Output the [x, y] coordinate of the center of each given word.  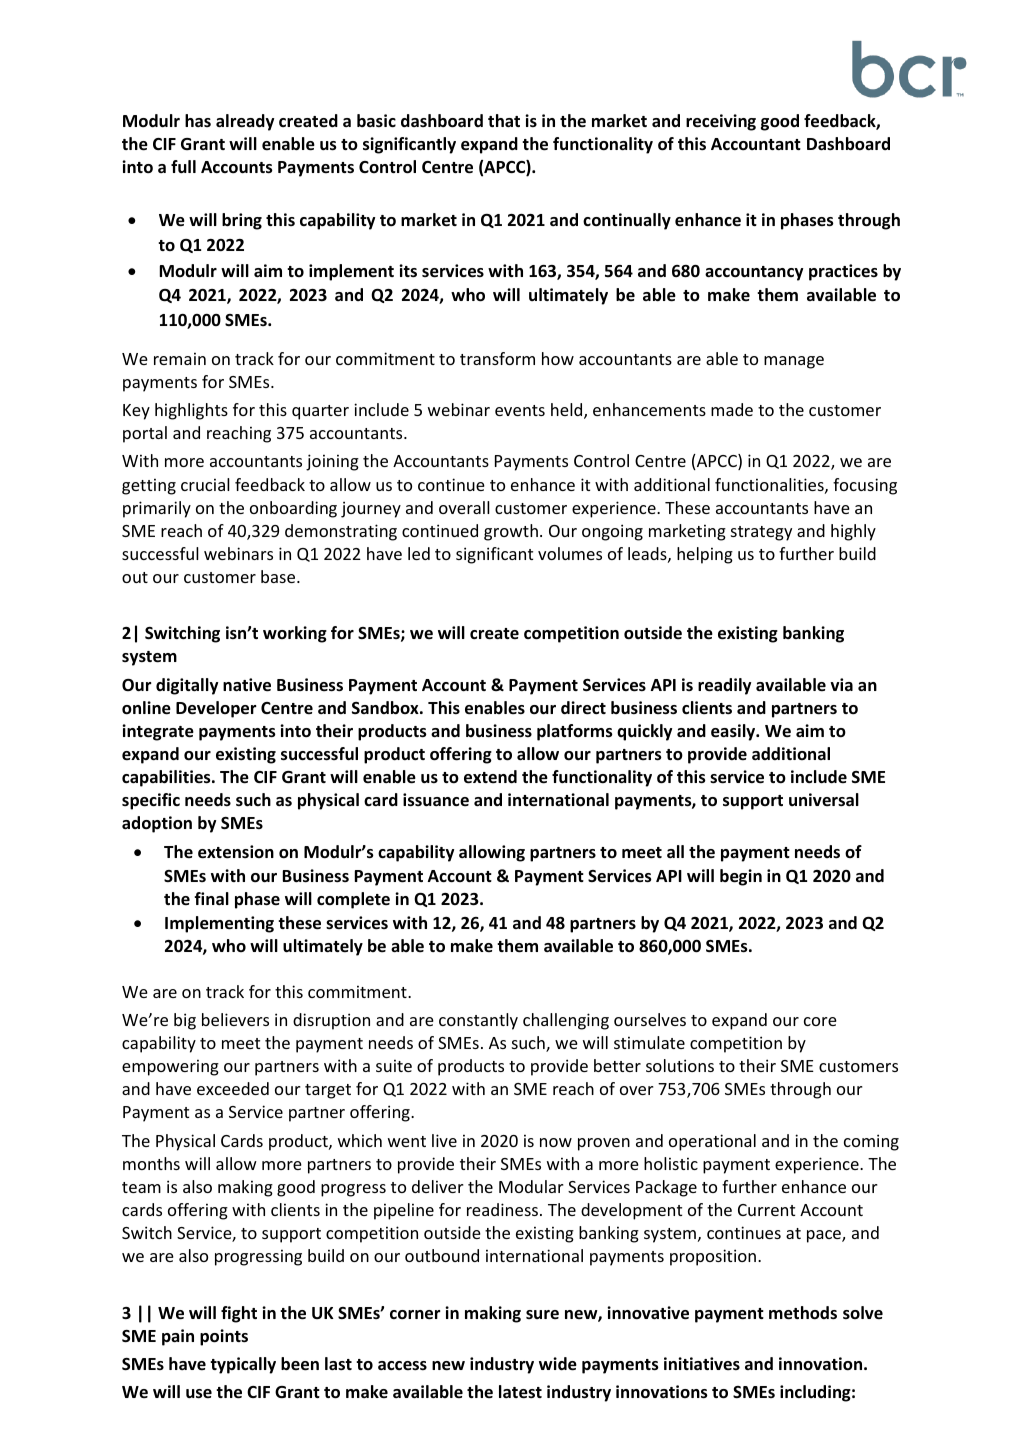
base [279, 576]
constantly [478, 1021]
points [224, 1337]
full [183, 166]
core [820, 1021]
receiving [721, 122]
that [504, 120]
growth [511, 532]
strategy [761, 533]
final [211, 898]
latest [520, 1392]
